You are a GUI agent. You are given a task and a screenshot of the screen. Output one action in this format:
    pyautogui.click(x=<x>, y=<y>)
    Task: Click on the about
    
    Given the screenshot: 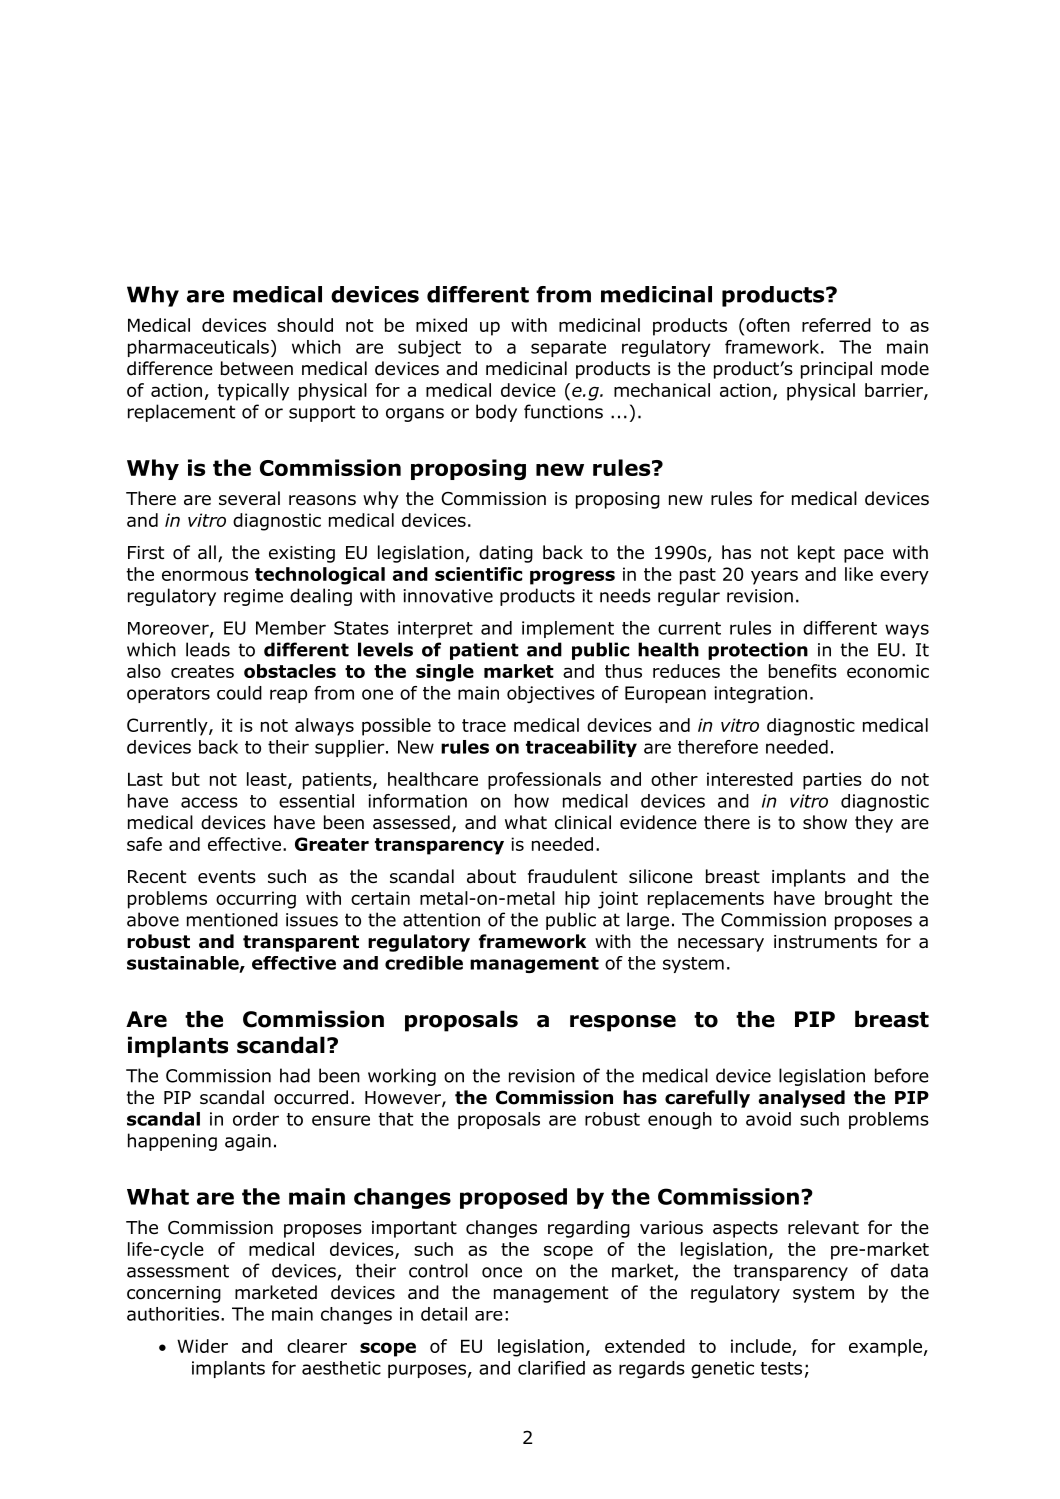 What is the action you would take?
    pyautogui.click(x=491, y=876)
